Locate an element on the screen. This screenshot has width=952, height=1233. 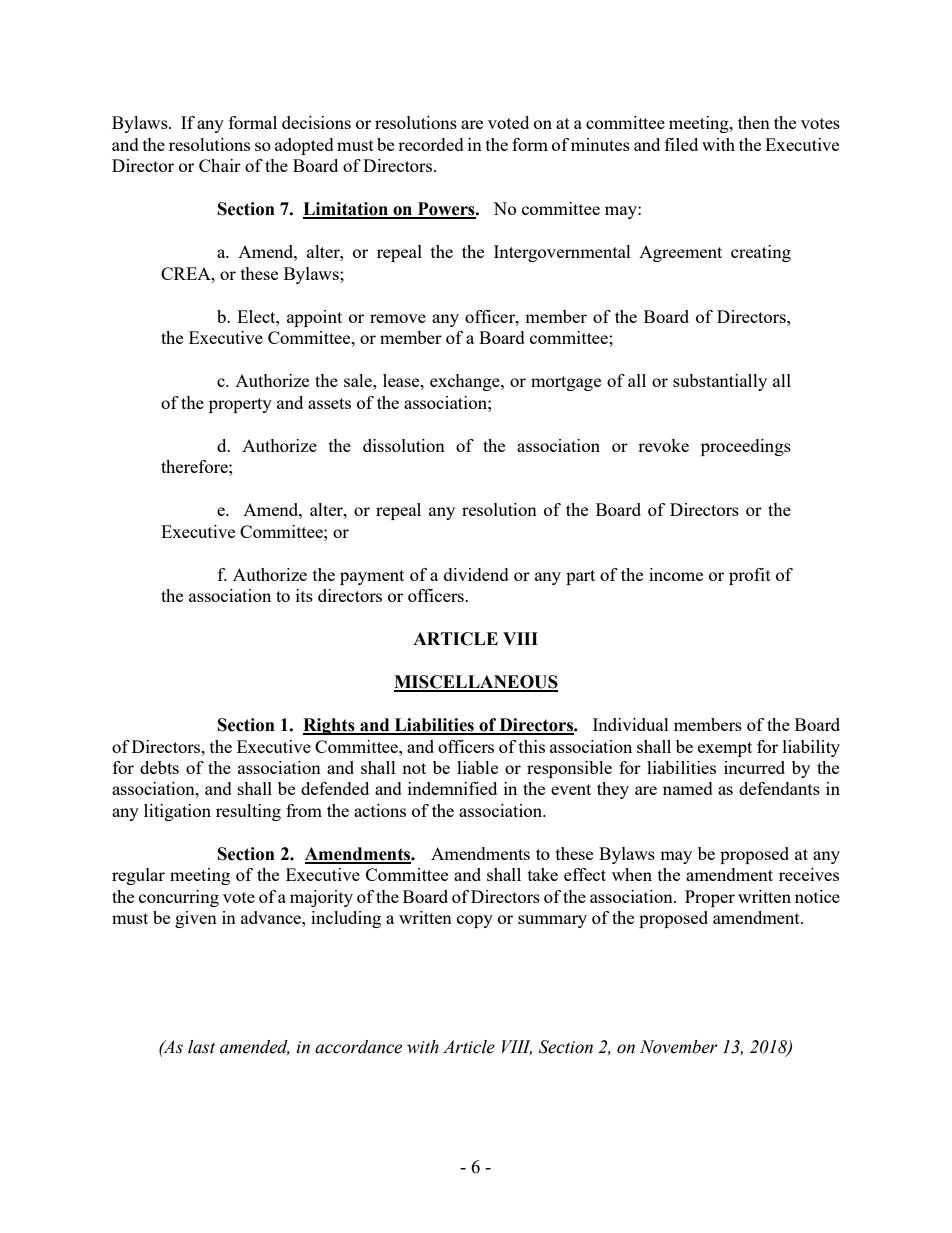
last is located at coordinates (201, 1047).
